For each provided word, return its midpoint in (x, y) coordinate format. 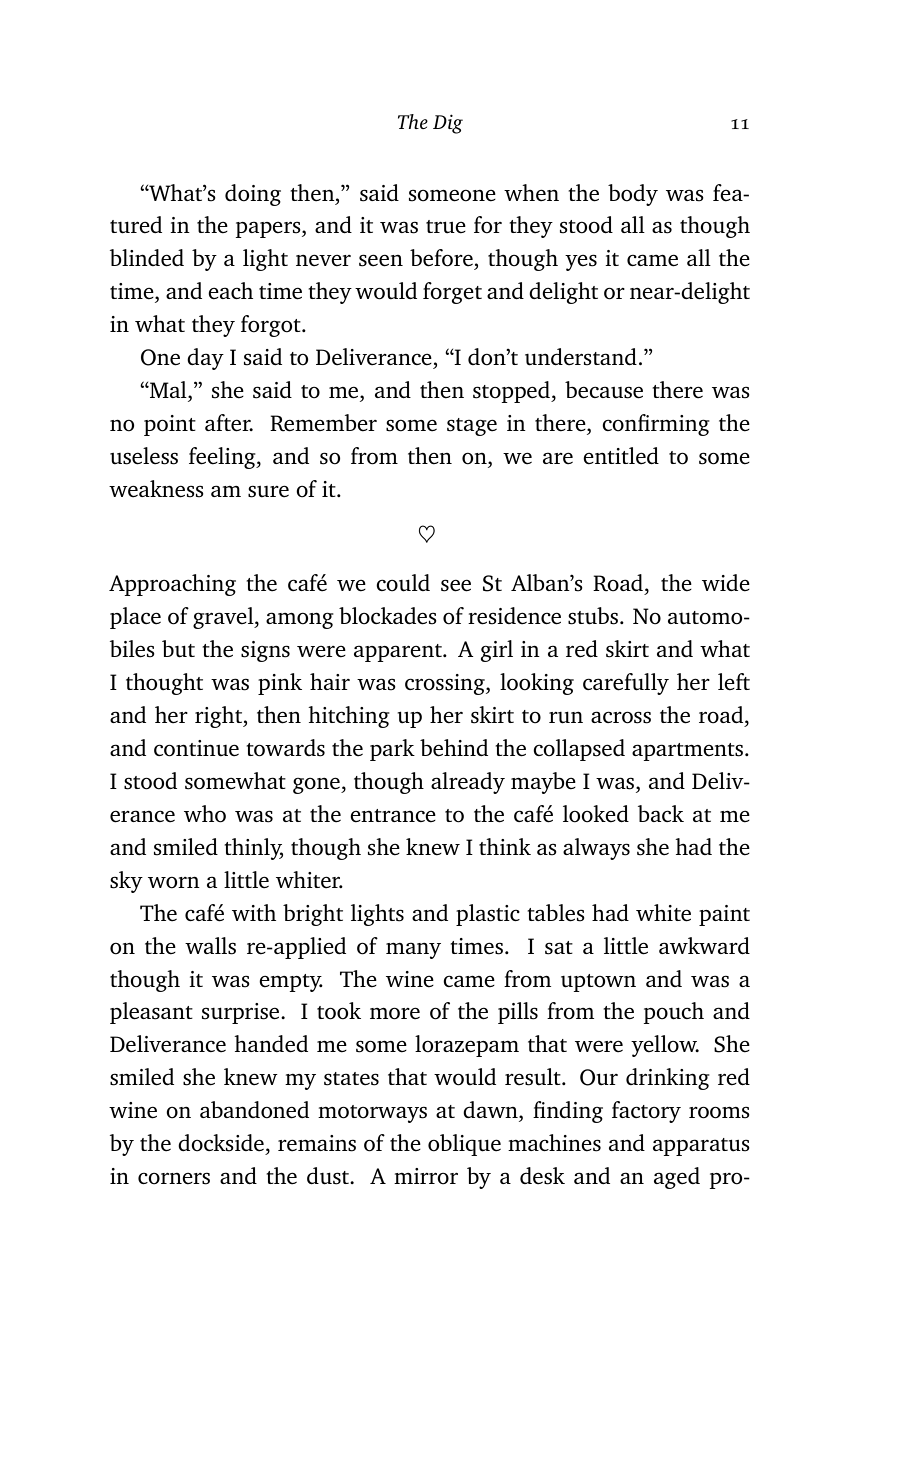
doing (253, 195)
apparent (399, 653)
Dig (448, 124)
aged (677, 1178)
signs (265, 651)
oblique (464, 1145)
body (633, 195)
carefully (626, 684)
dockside (221, 1142)
